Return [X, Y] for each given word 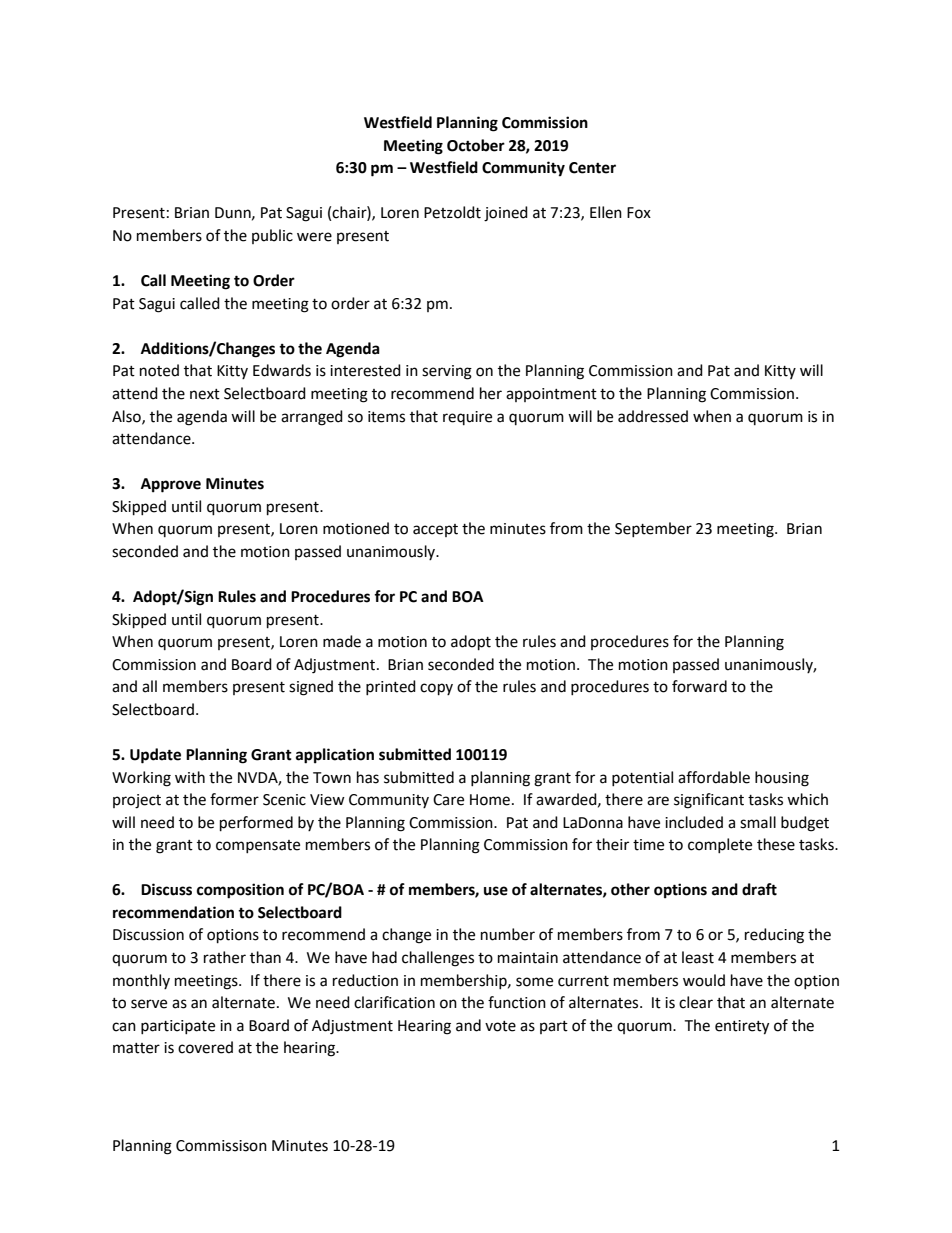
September [653, 529]
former [234, 799]
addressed [653, 416]
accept [435, 530]
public [272, 236]
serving [447, 372]
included [694, 822]
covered [205, 1047]
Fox [639, 213]
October [476, 145]
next [205, 394]
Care [448, 800]
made [342, 641]
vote [500, 1026]
